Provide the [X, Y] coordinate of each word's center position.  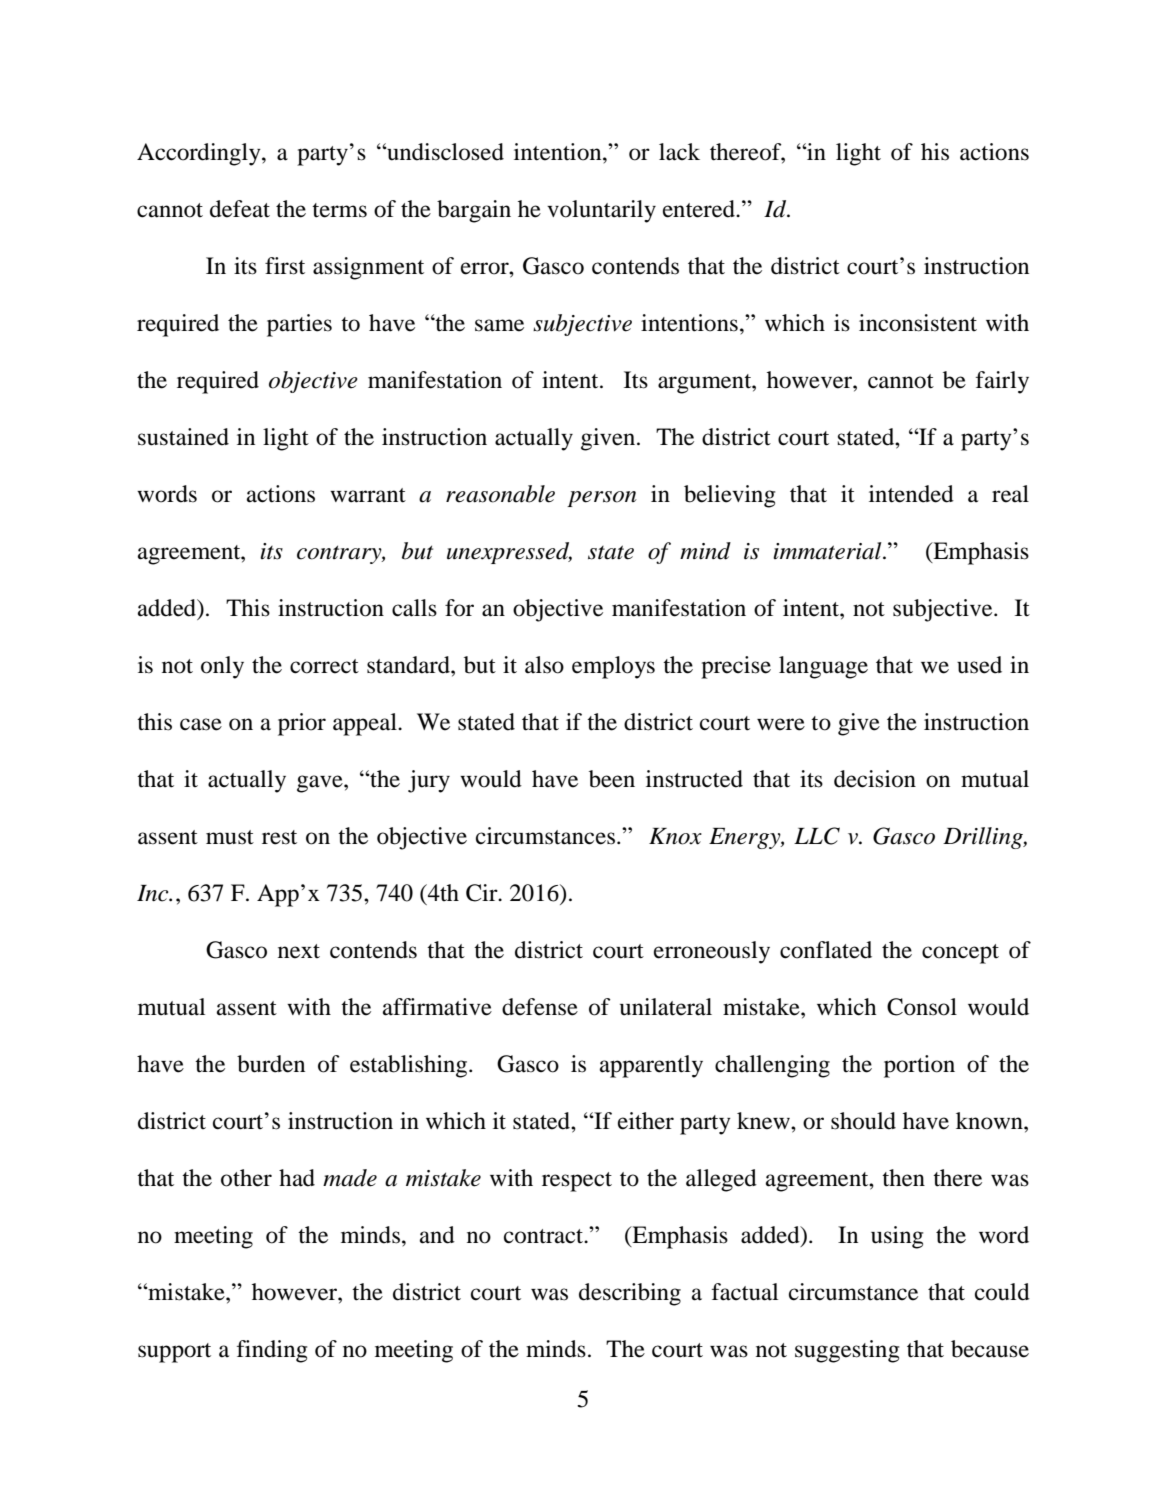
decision [875, 779]
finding [272, 1351]
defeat [240, 209]
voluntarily [601, 211]
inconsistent [918, 323]
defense [540, 1007]
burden [271, 1064]
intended [911, 494]
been [612, 779]
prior [302, 724]
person [602, 499]
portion [919, 1066]
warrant [368, 495]
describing [630, 1294]
